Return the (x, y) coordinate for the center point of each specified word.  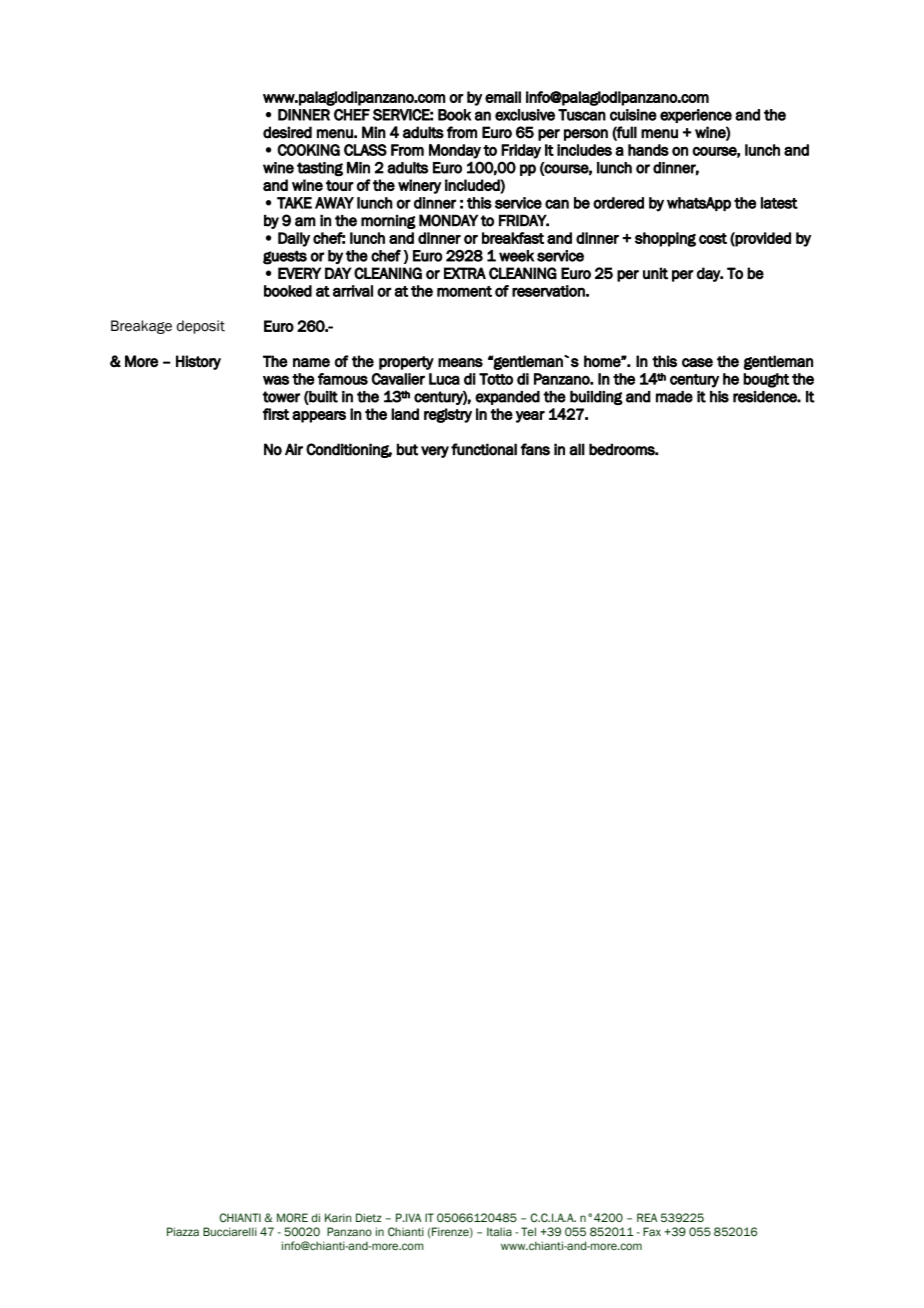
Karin (338, 1217)
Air (294, 449)
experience (696, 116)
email (503, 97)
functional (484, 449)
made (674, 397)
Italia (499, 1231)
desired (287, 132)
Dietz (369, 1217)
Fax (652, 1231)
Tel (528, 1231)
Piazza (183, 1231)
